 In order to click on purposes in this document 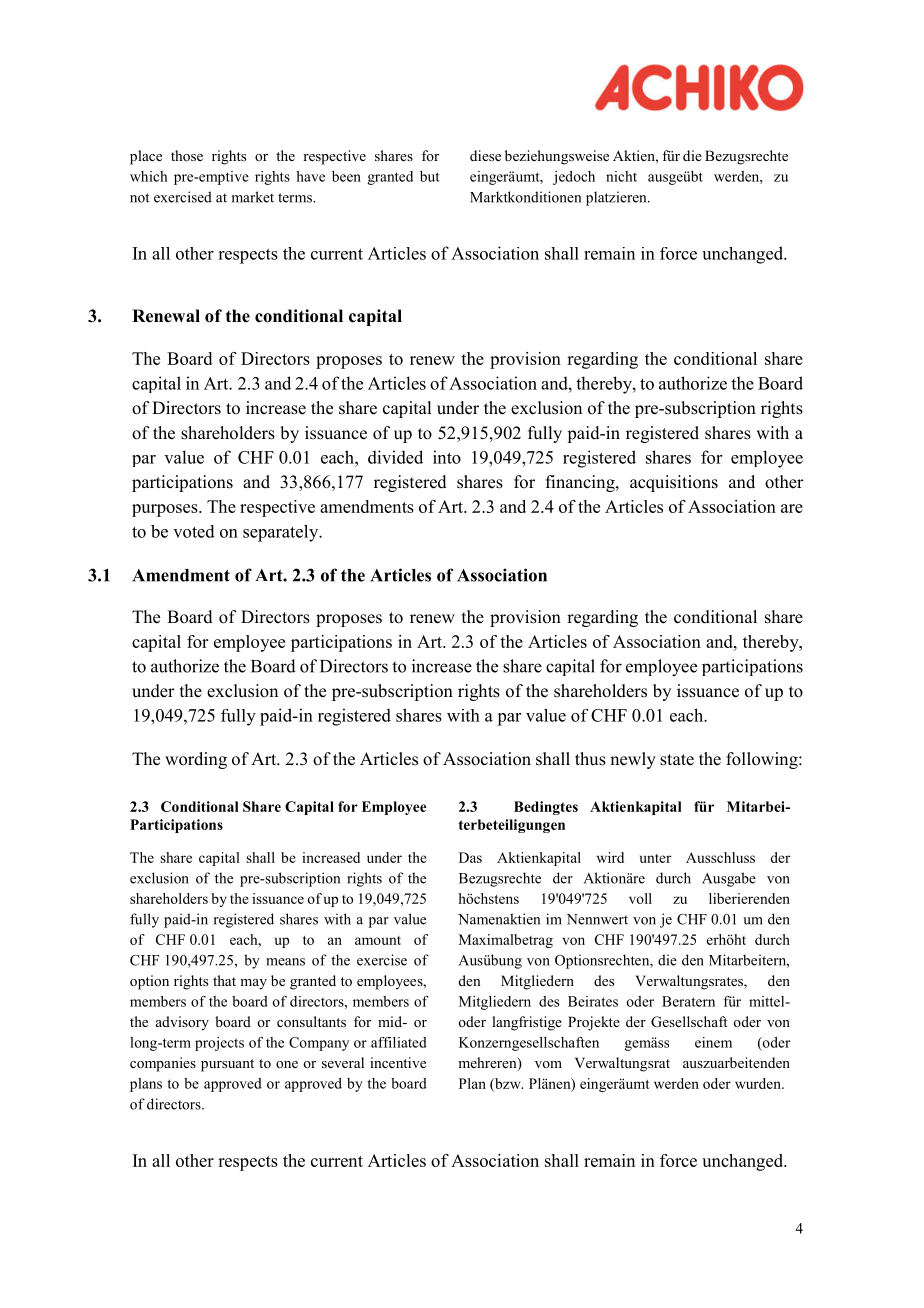, I will do `click(166, 510)`.
